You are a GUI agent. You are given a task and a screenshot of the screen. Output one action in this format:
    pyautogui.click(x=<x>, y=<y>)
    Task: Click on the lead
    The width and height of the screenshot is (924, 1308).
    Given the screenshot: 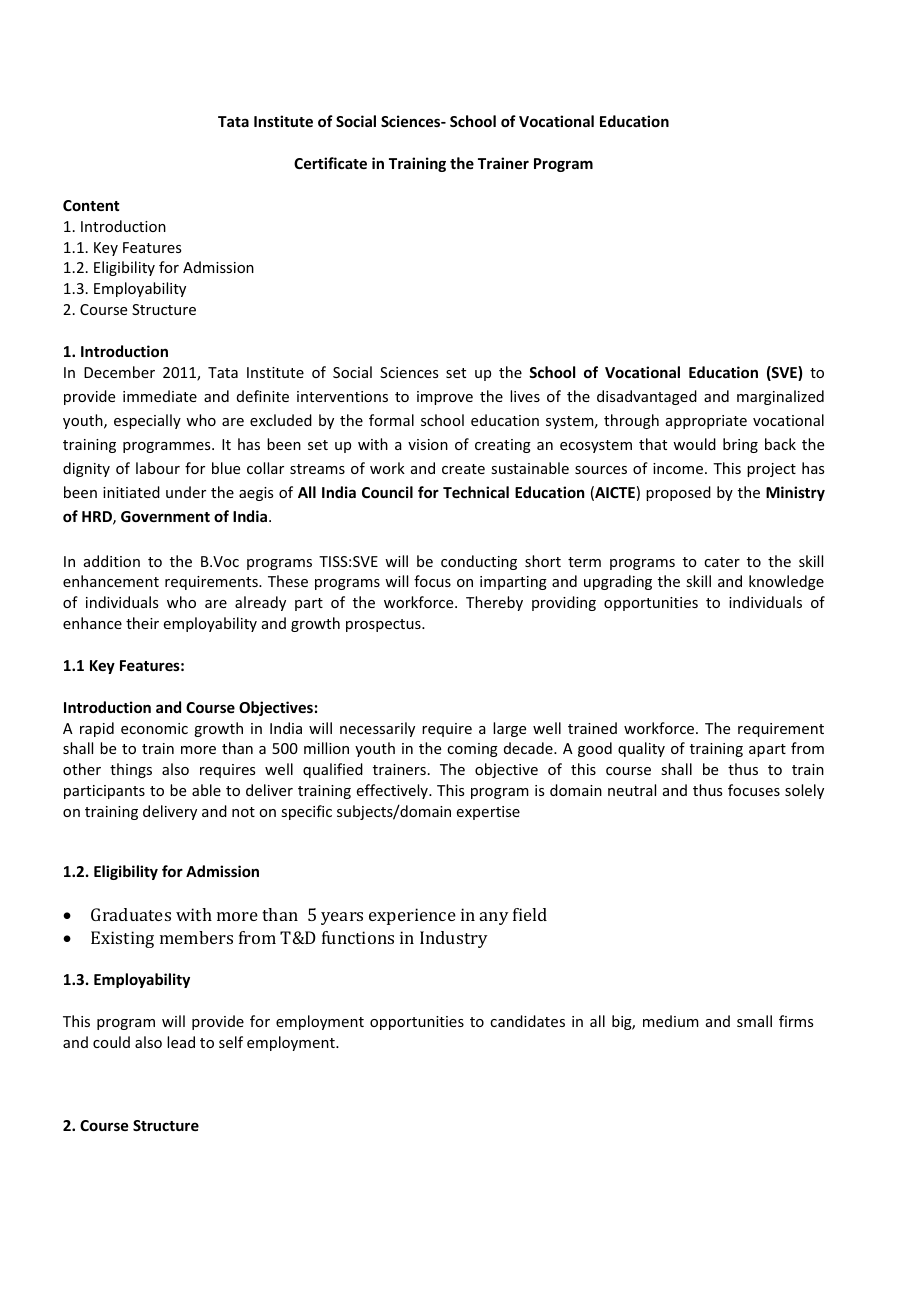 What is the action you would take?
    pyautogui.click(x=181, y=1042)
